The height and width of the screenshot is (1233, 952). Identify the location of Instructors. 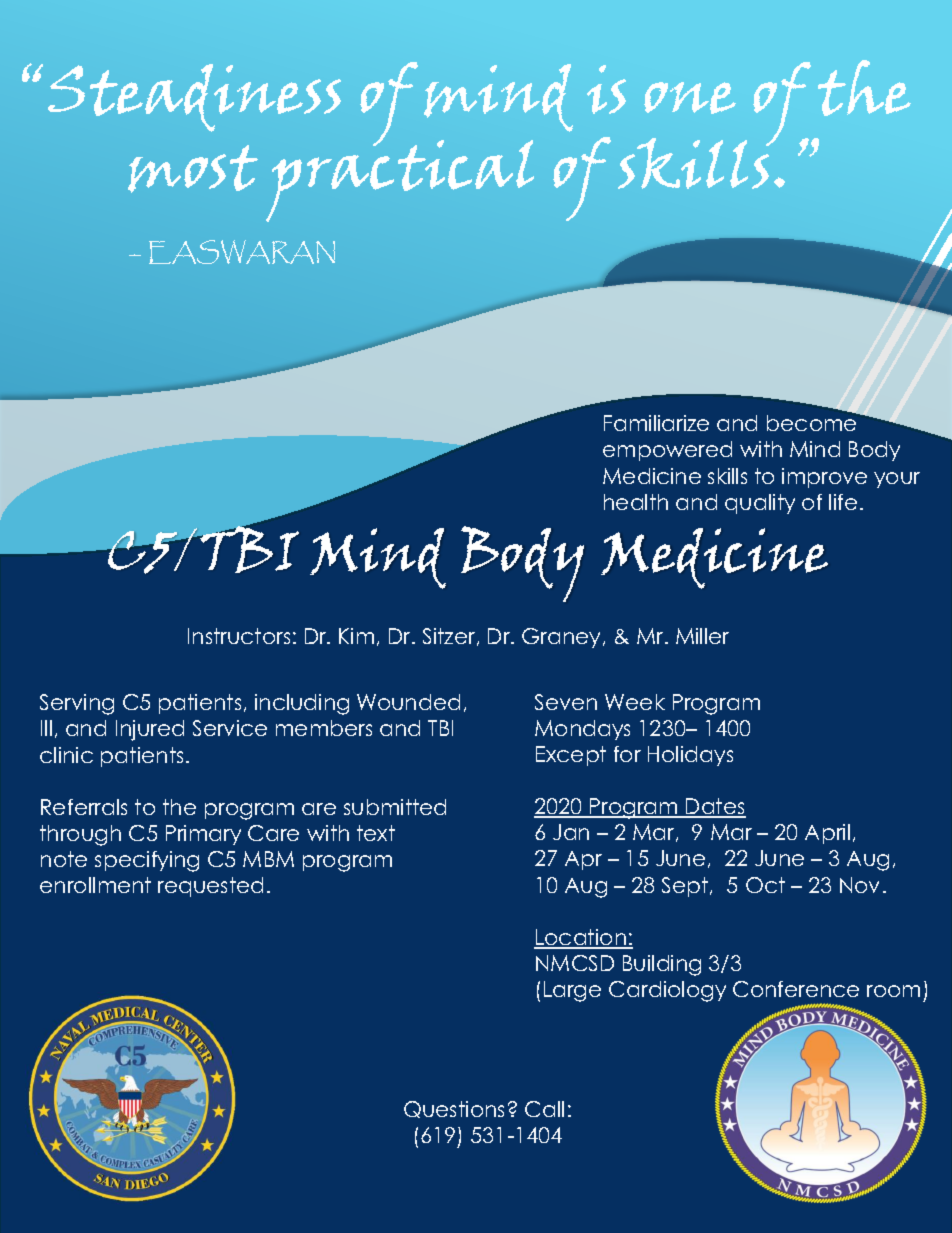
(239, 636).
